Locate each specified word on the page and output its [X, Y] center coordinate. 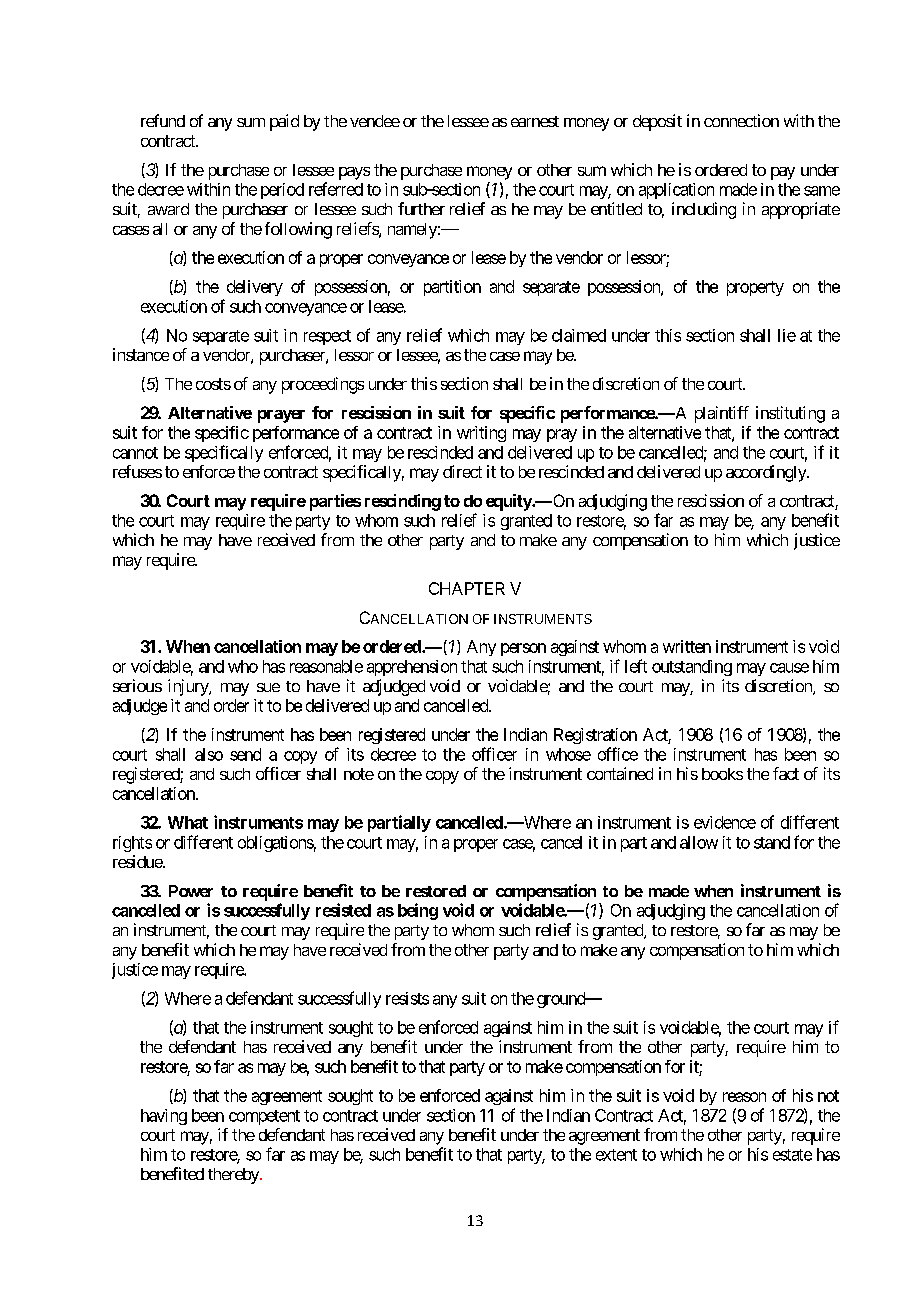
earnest [535, 121]
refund [163, 120]
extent [616, 1155]
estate [792, 1155]
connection [741, 120]
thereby [234, 1176]
